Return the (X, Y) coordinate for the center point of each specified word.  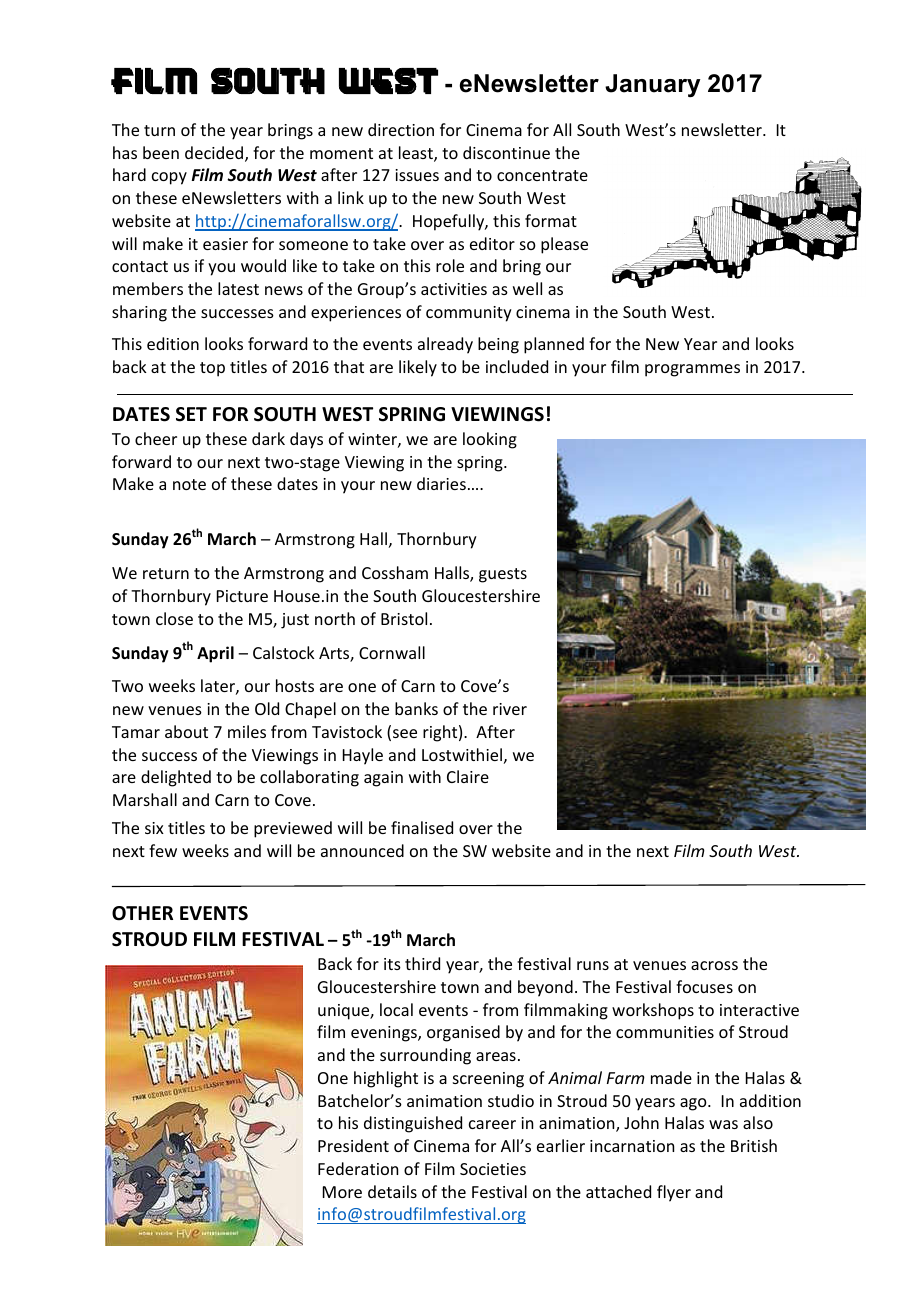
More (342, 1192)
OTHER (142, 913)
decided (215, 154)
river (510, 709)
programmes (692, 370)
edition (173, 343)
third (422, 963)
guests (503, 575)
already (445, 345)
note (189, 484)
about (186, 731)
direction (401, 129)
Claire (468, 776)
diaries (441, 483)
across (714, 965)
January (652, 85)
